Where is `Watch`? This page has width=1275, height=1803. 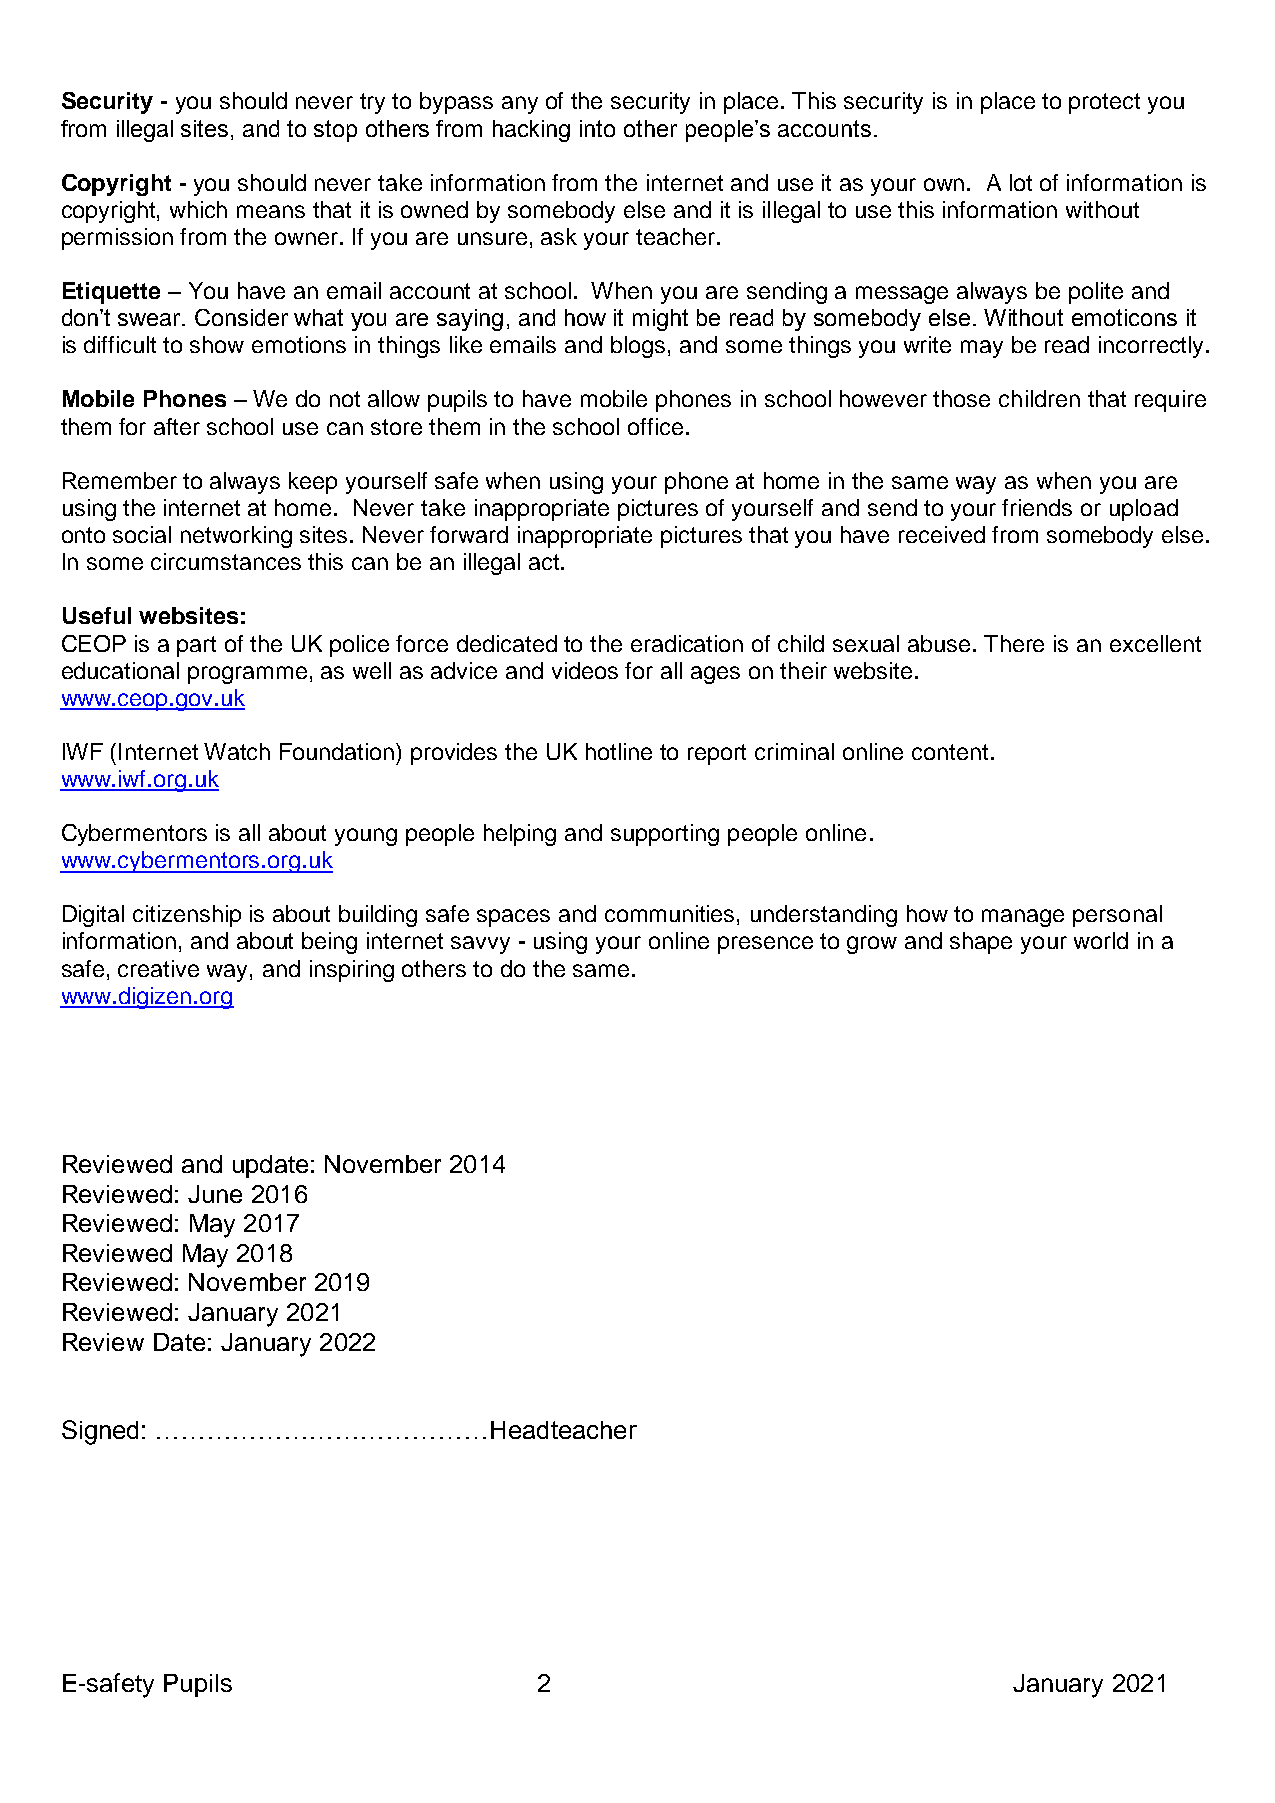
Watch is located at coordinates (237, 751).
